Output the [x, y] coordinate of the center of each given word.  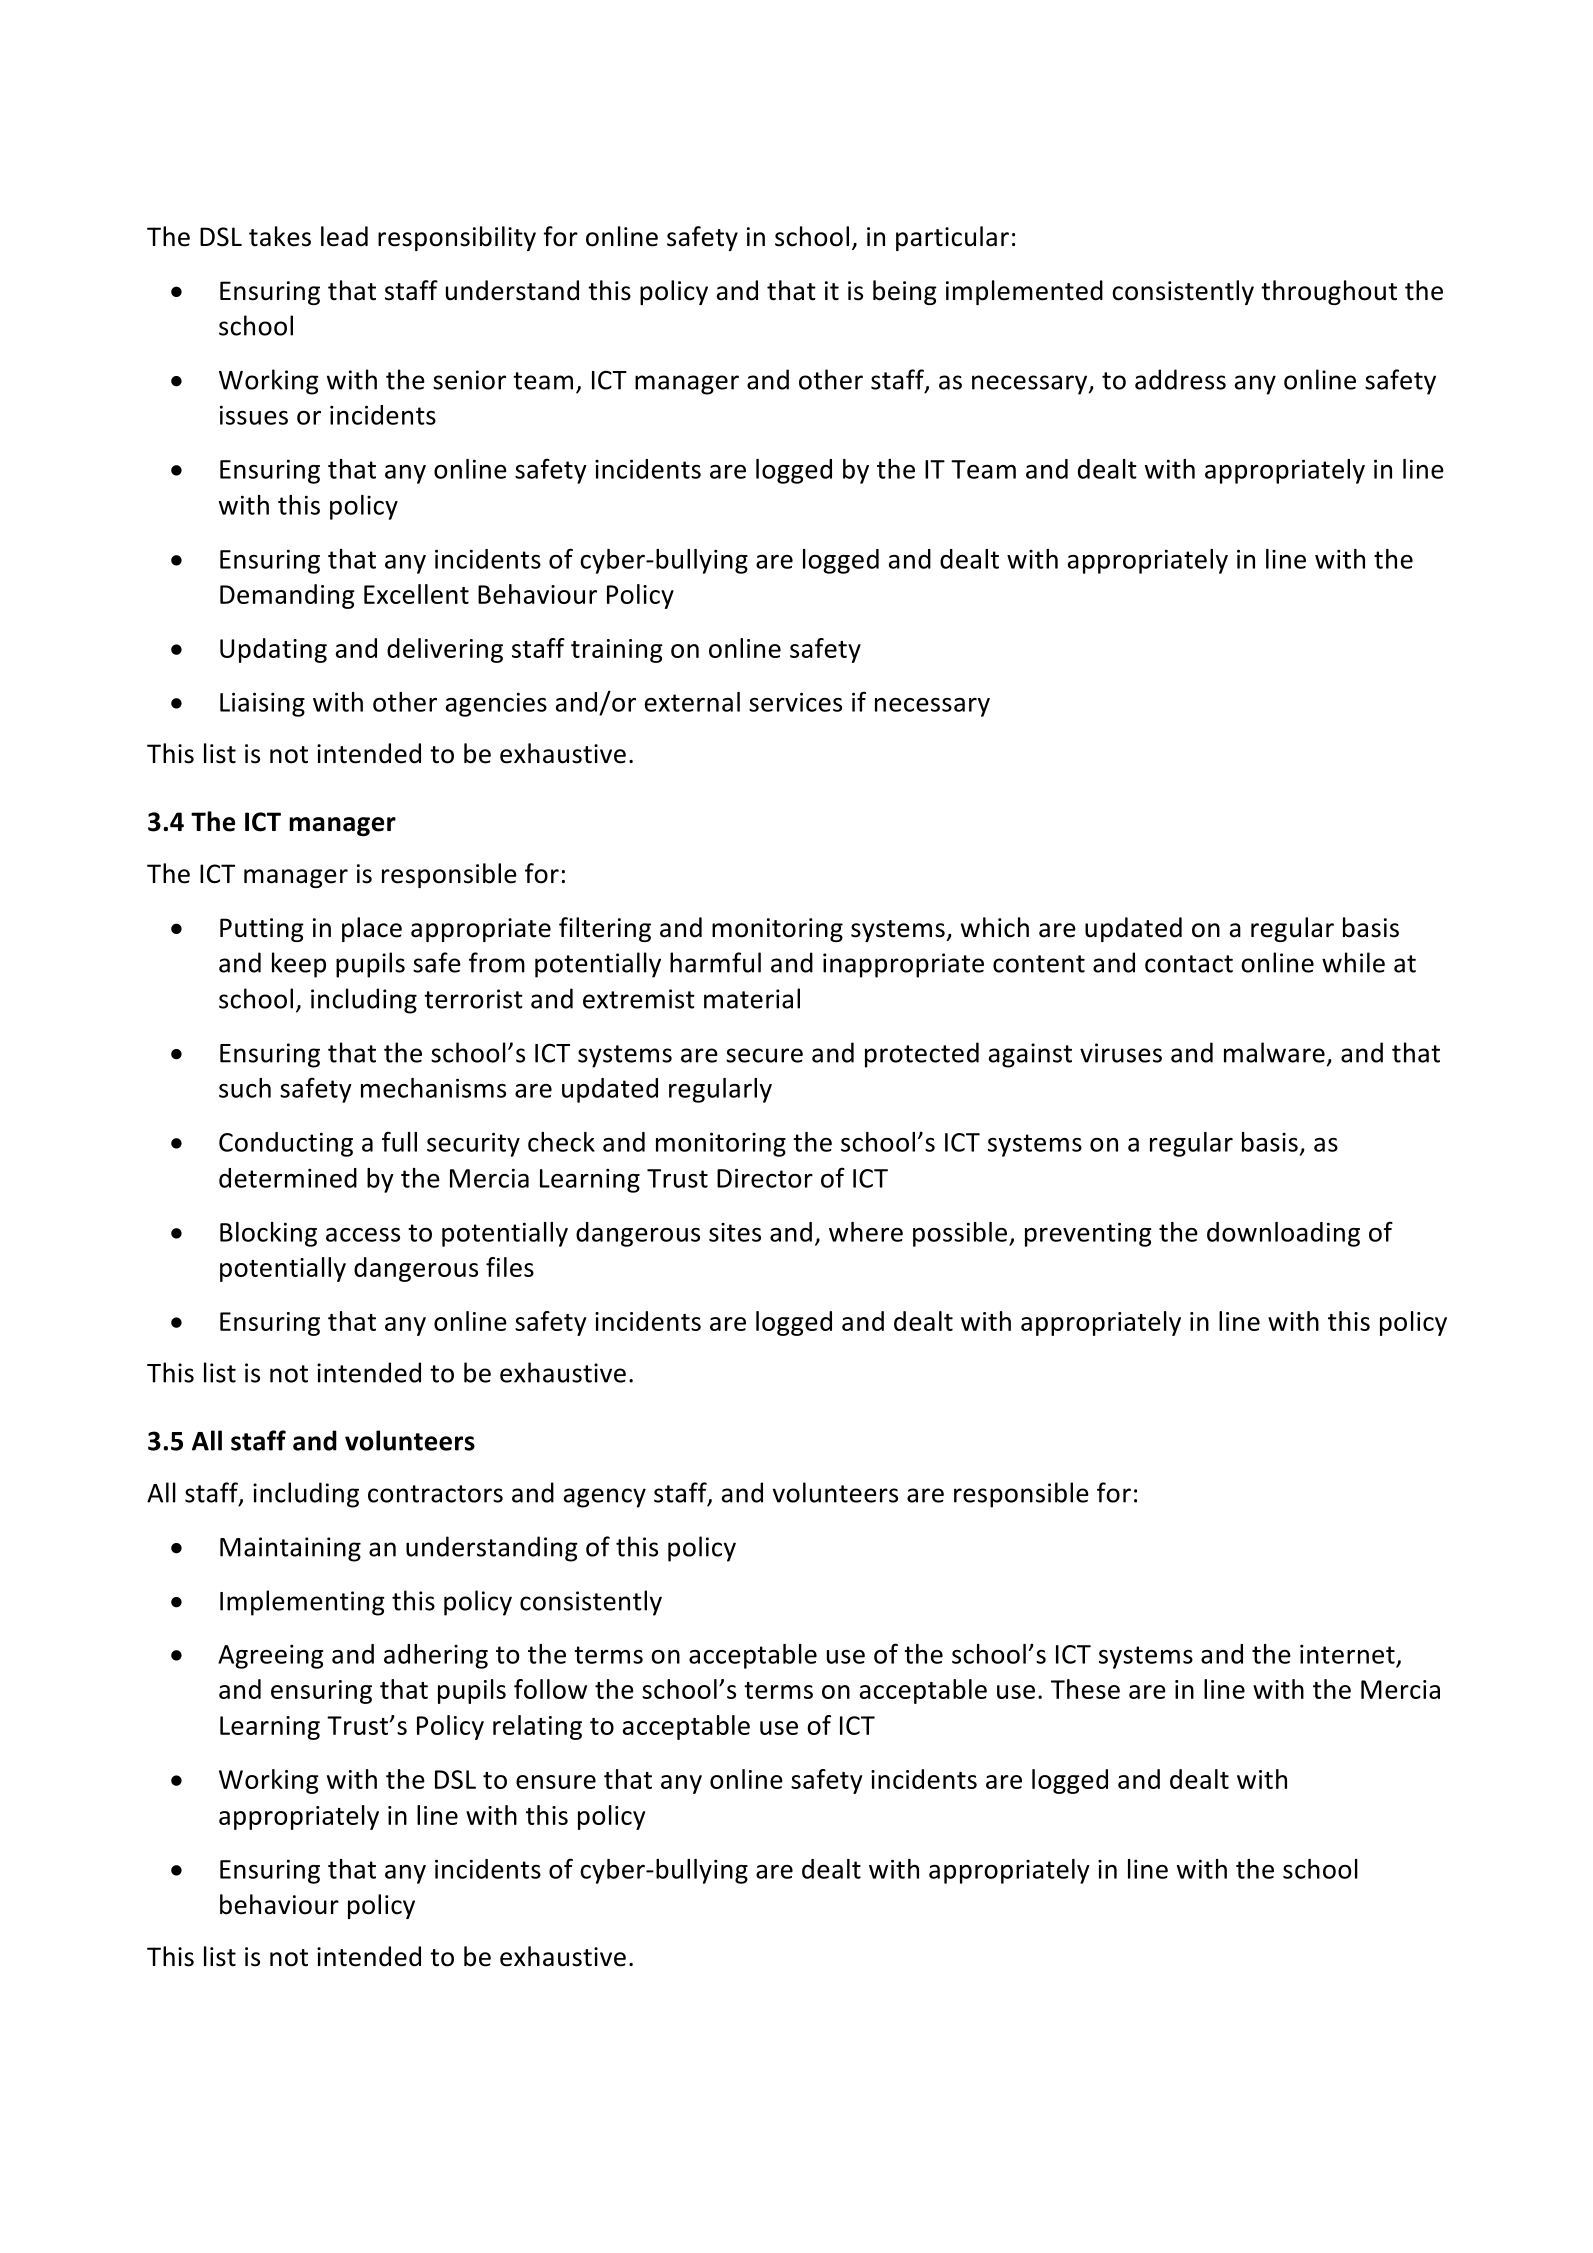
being [905, 292]
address [1180, 379]
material [752, 998]
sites [735, 1232]
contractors [435, 1494]
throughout [1329, 292]
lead [344, 236]
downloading [1283, 1234]
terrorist [473, 999]
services [795, 702]
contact [1189, 964]
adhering [436, 1656]
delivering [445, 650]
